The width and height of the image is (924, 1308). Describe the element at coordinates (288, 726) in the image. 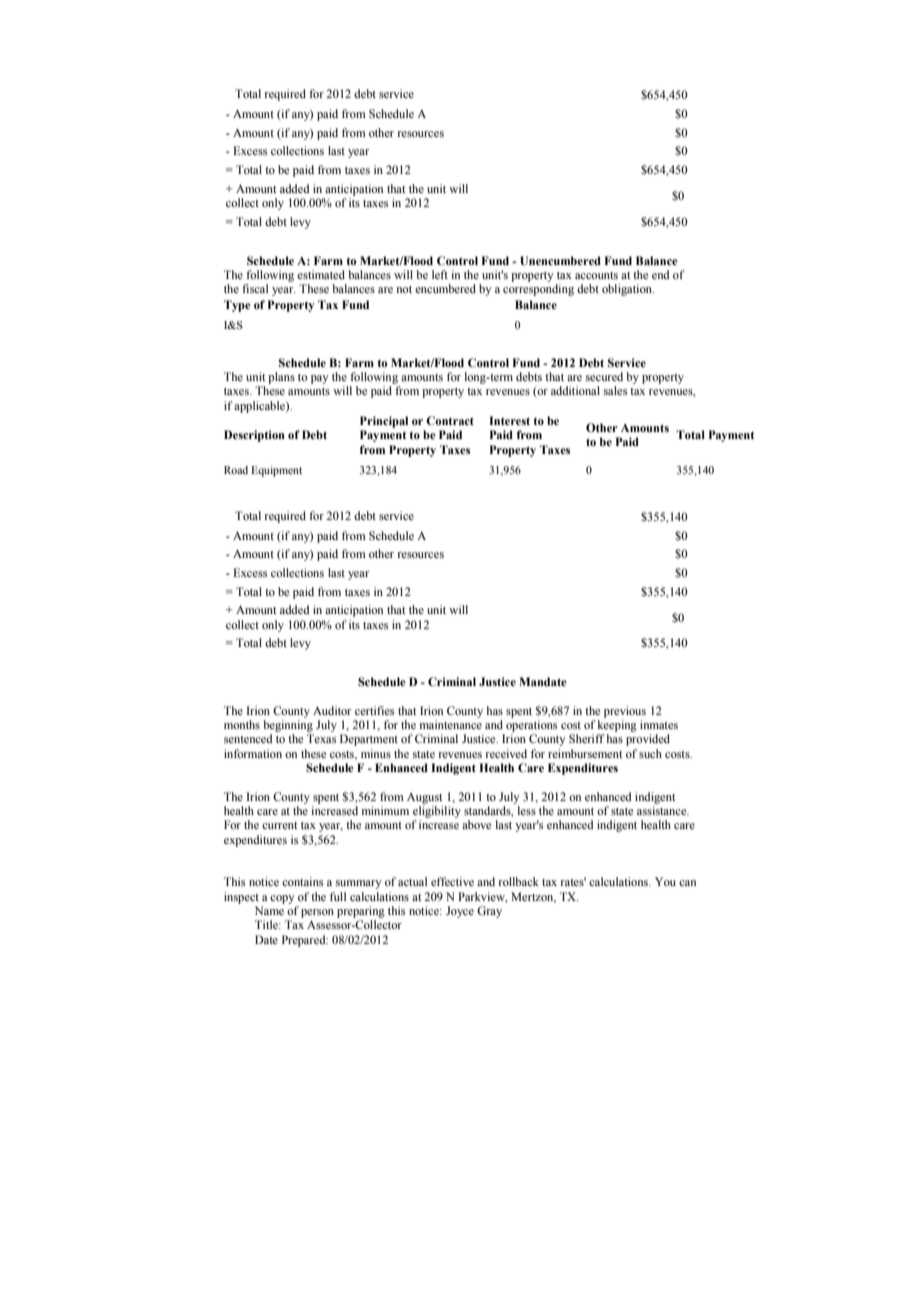

I see `beginning` at that location.
